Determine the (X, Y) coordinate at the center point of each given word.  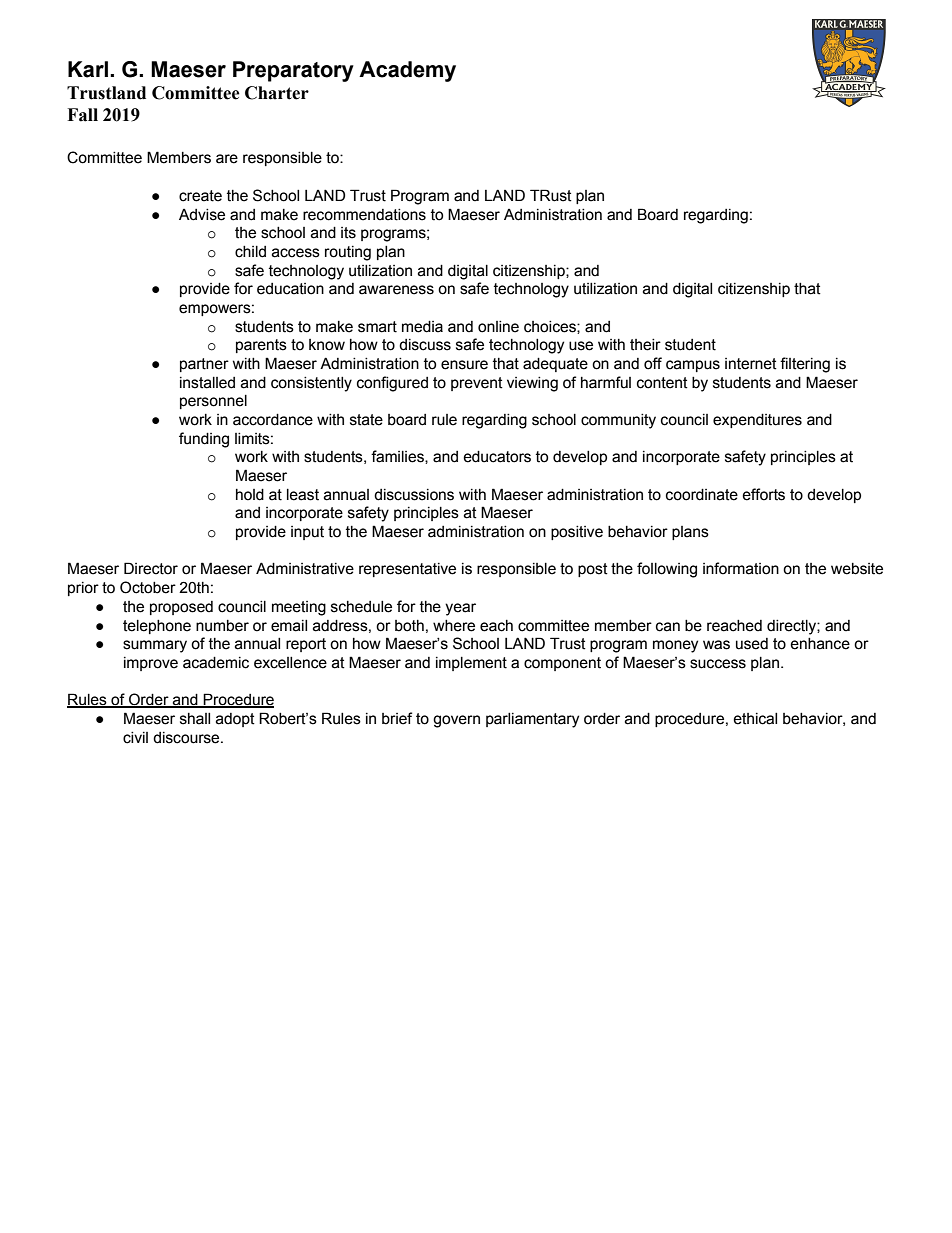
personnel (213, 402)
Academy (407, 71)
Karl (89, 69)
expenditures (757, 421)
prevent (477, 384)
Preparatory (293, 71)
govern (456, 721)
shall (195, 719)
